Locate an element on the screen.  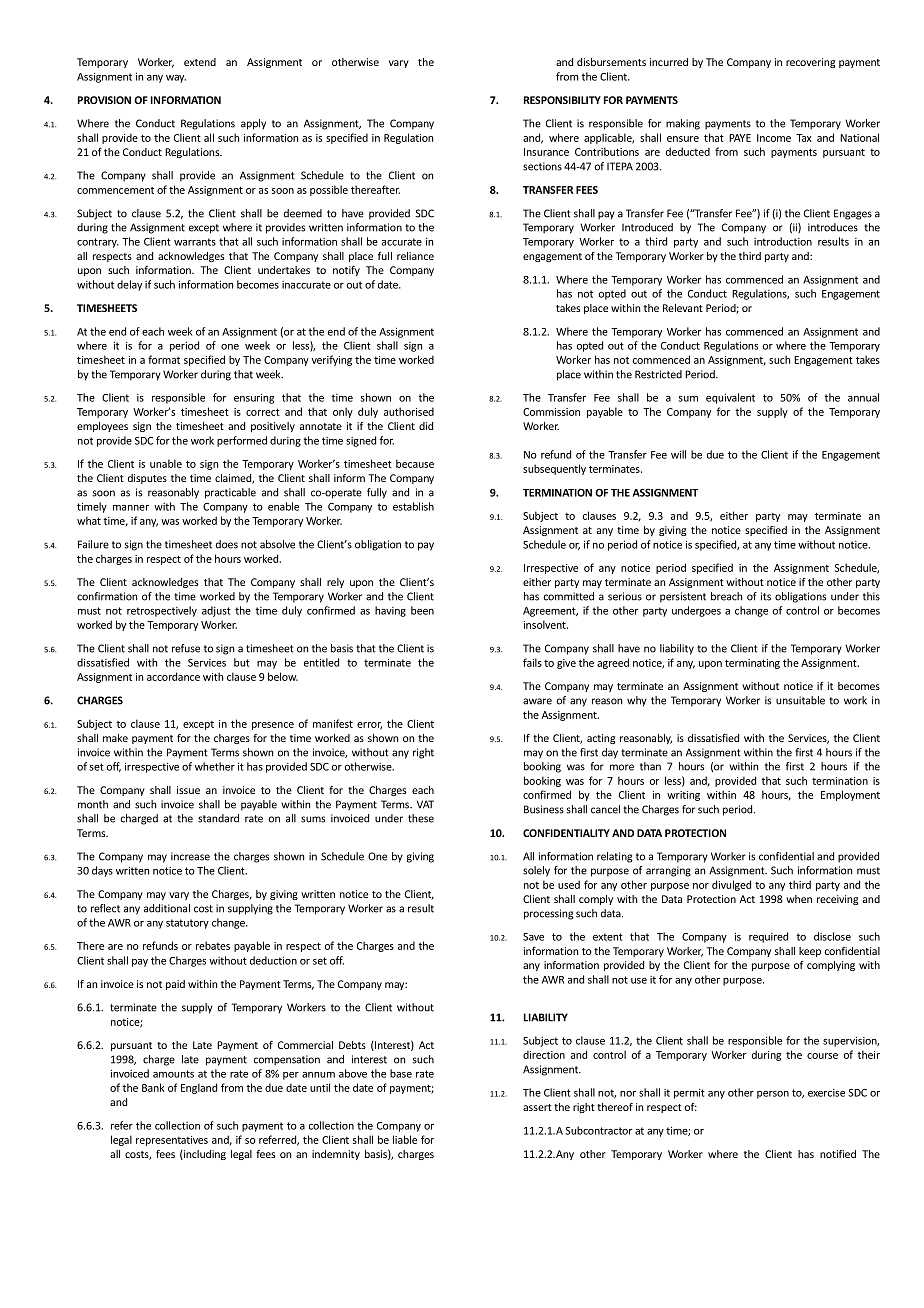
its is located at coordinates (766, 596).
